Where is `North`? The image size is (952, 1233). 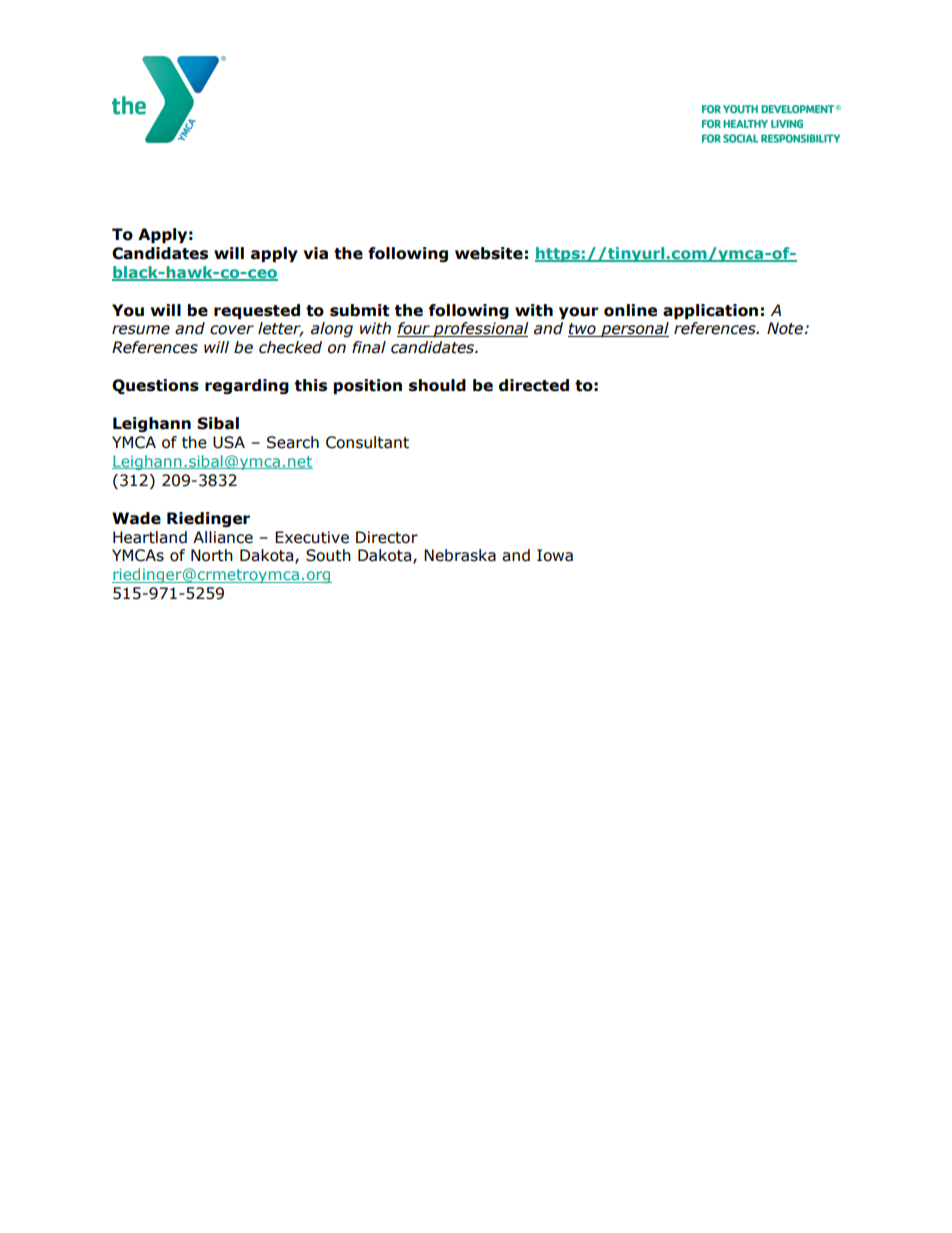 North is located at coordinates (212, 555).
